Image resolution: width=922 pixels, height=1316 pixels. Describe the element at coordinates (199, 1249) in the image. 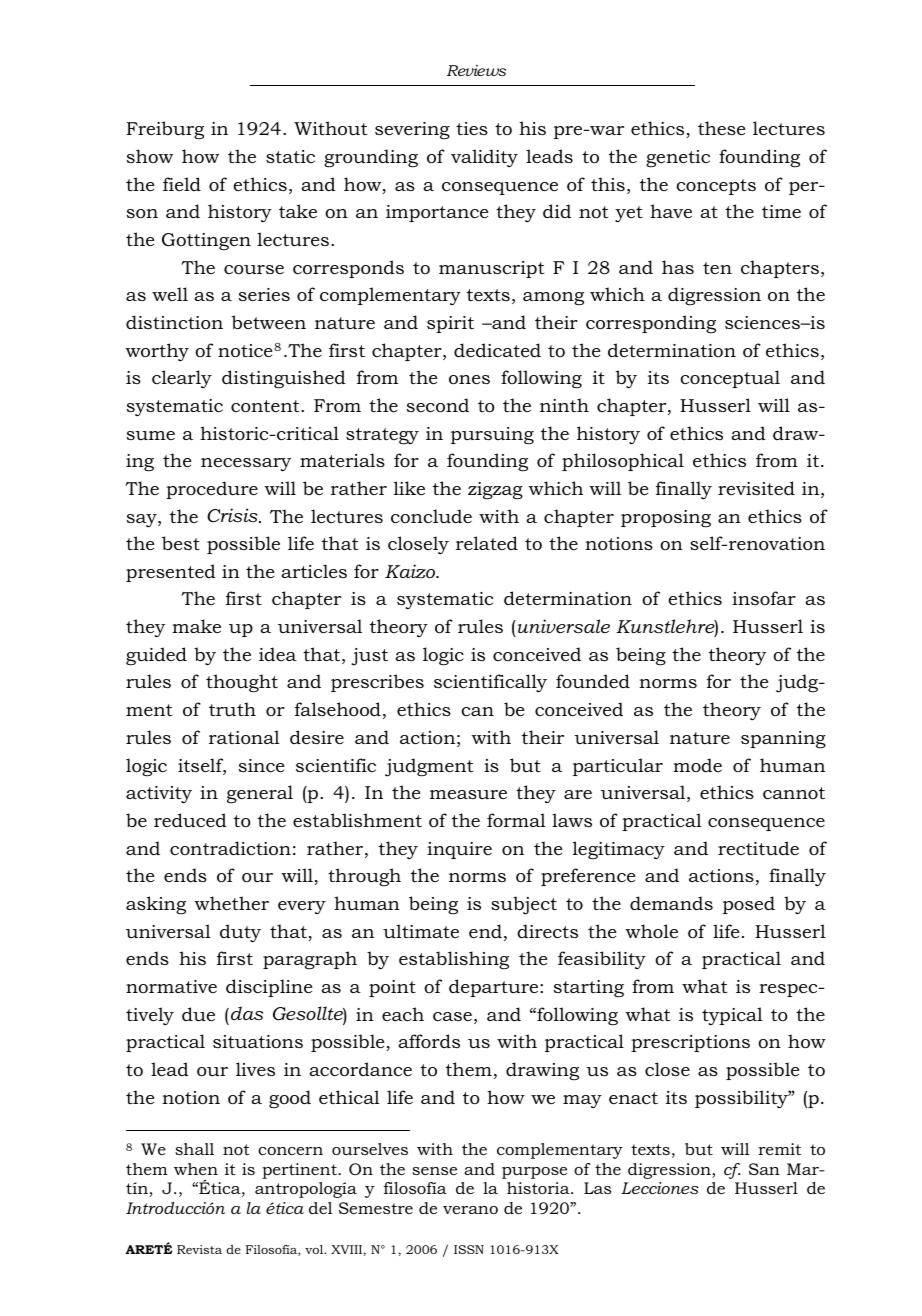

I see `Revista` at that location.
